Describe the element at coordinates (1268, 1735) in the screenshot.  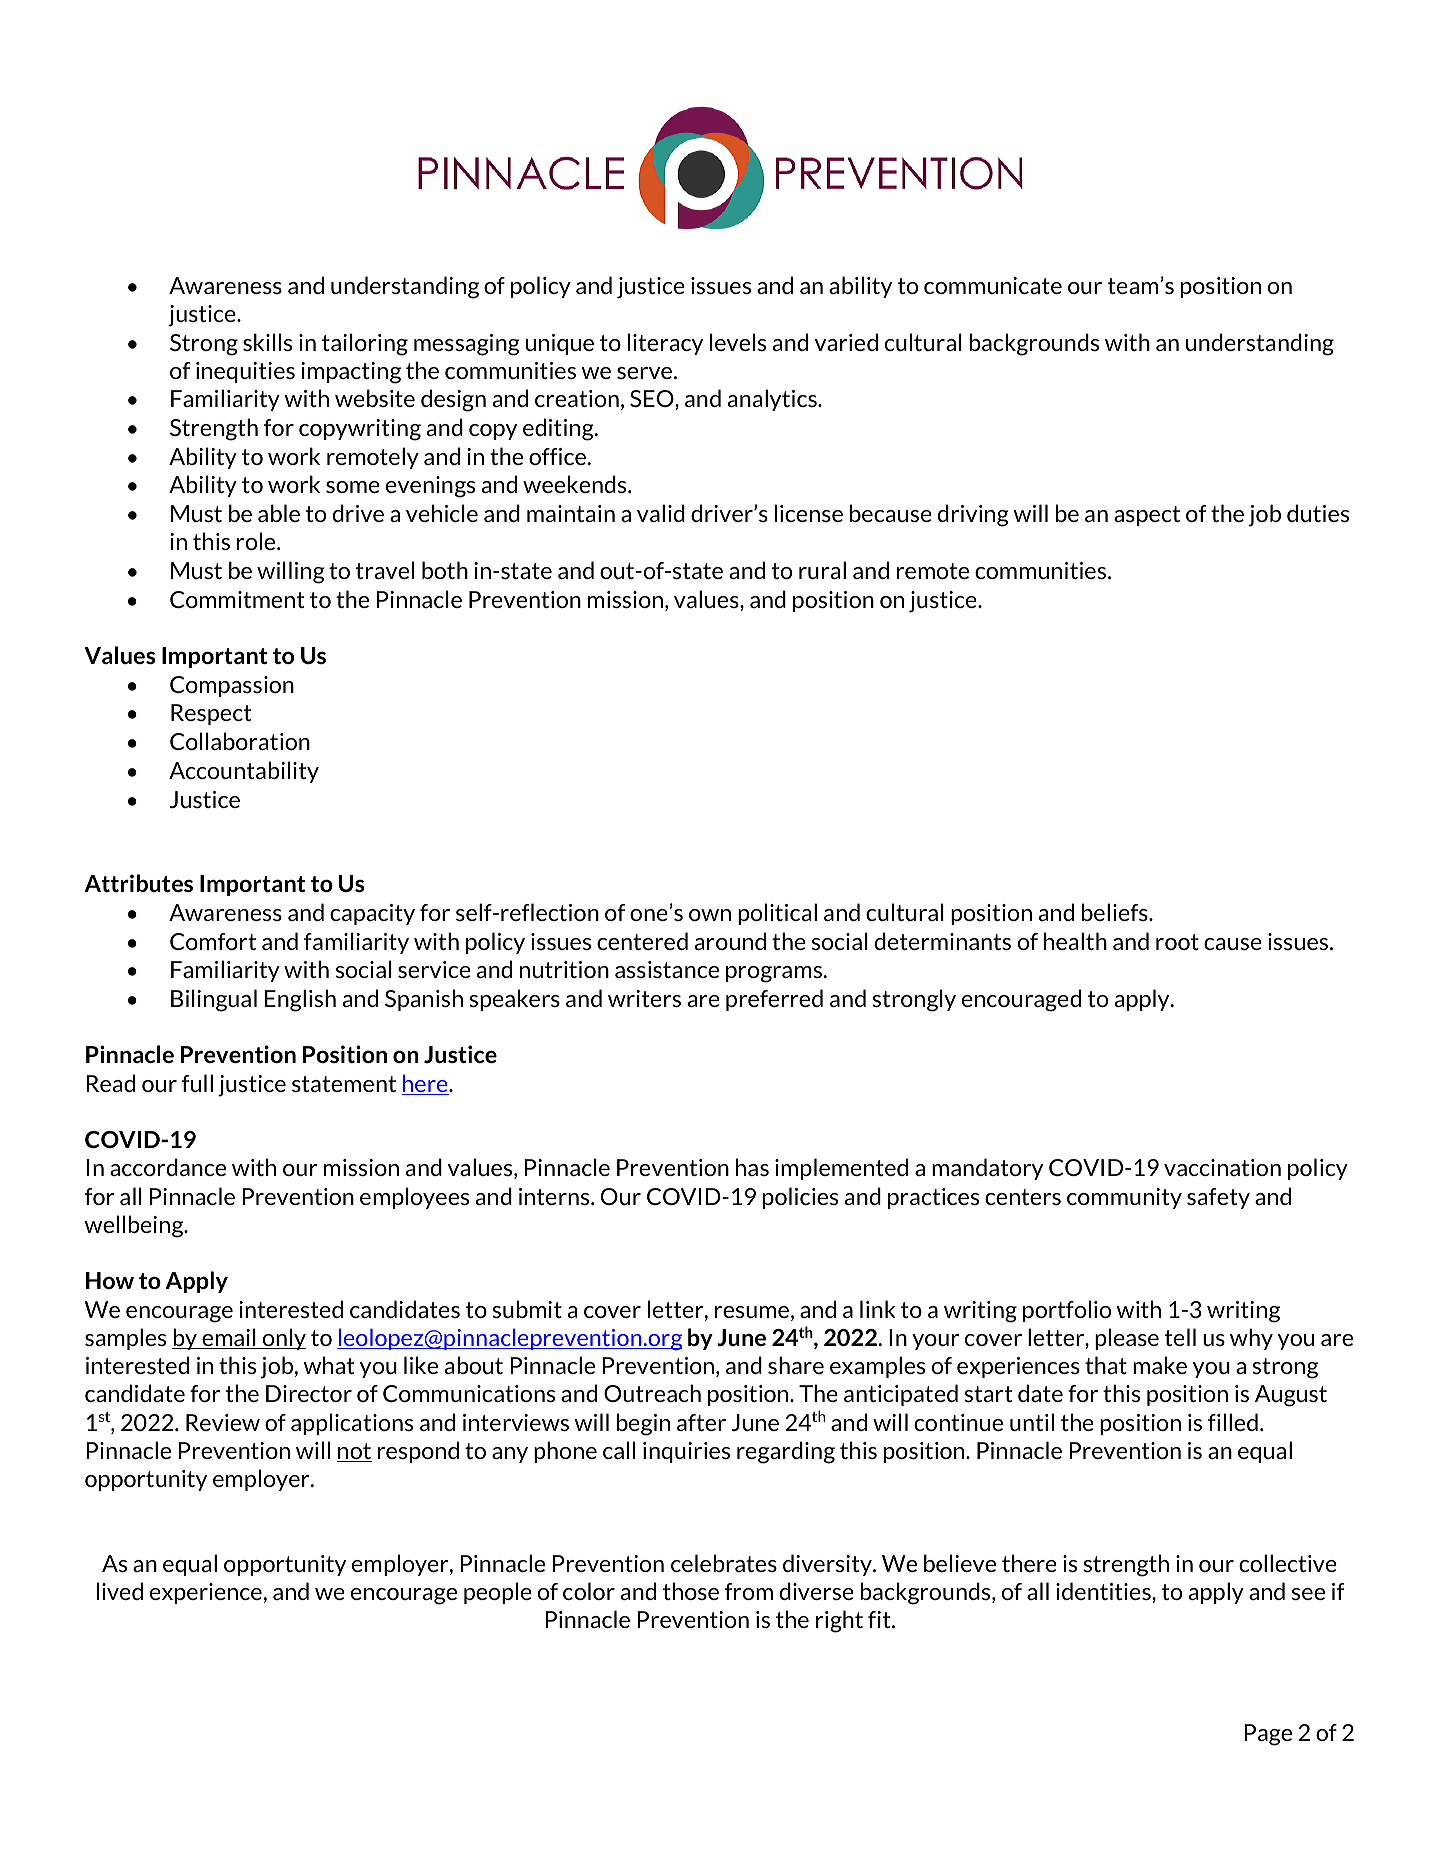
I see `Page` at that location.
